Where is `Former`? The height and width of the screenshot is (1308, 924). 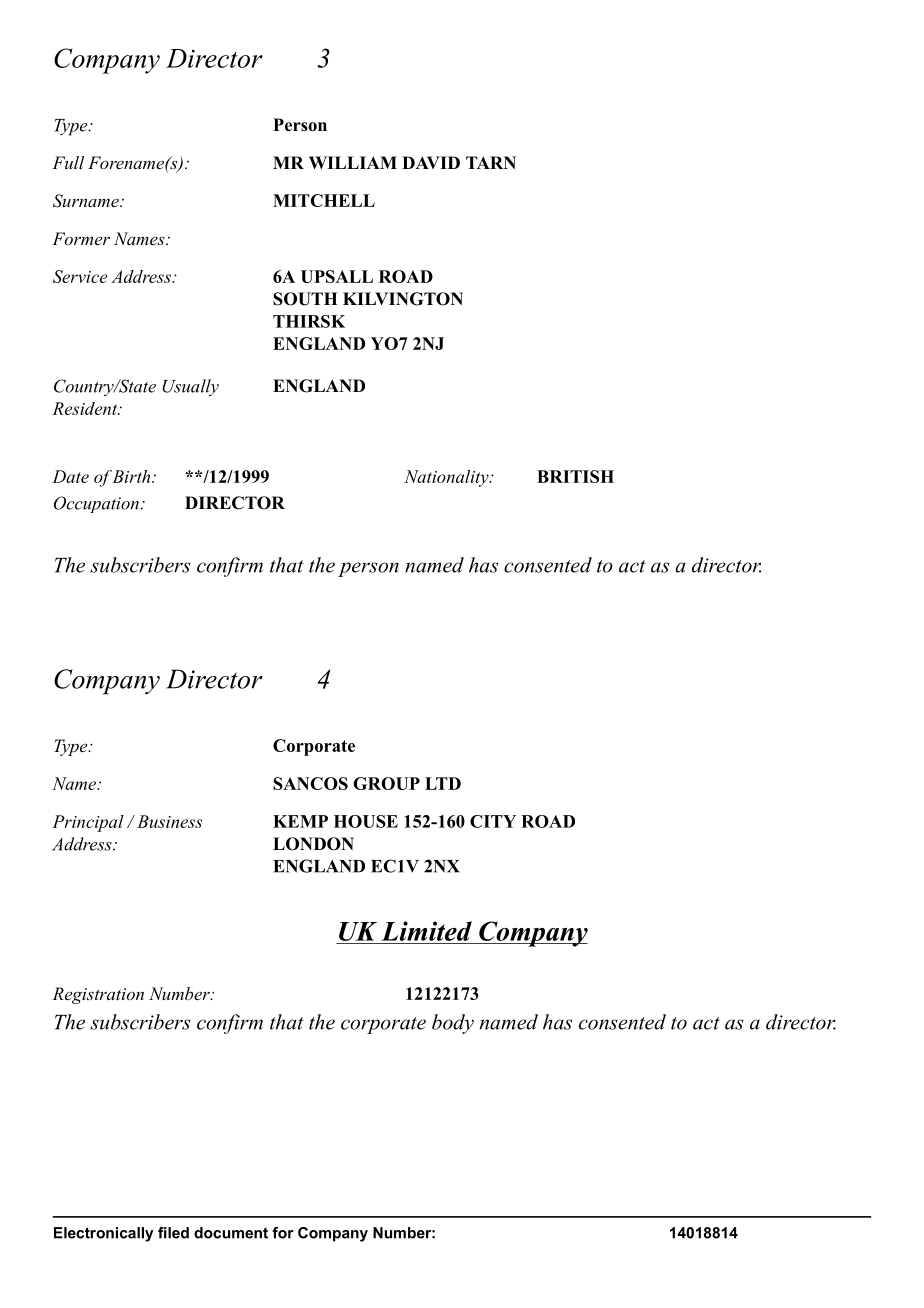 Former is located at coordinates (81, 238).
